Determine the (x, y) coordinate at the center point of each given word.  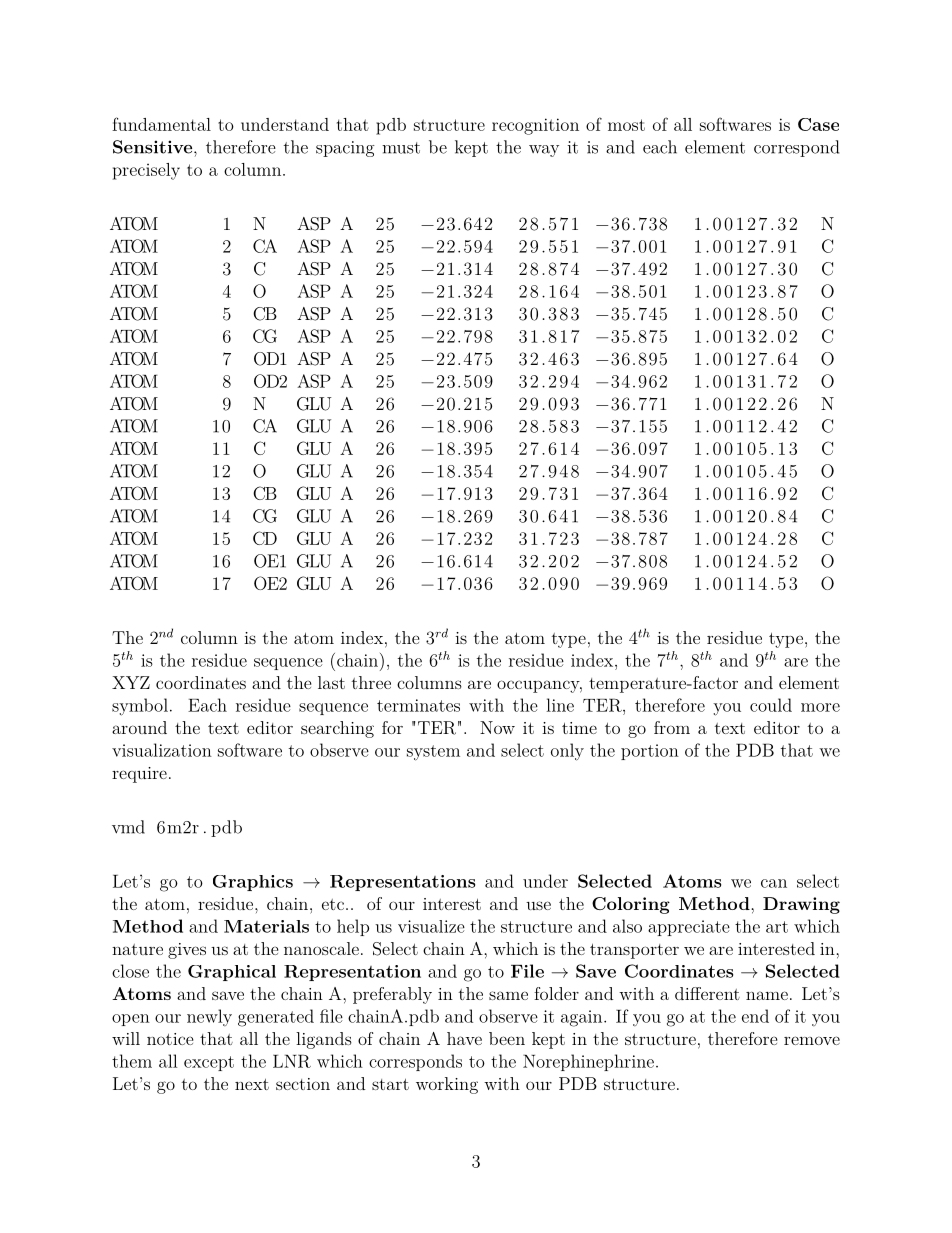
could (771, 705)
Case (818, 124)
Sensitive (154, 147)
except (209, 1063)
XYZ (131, 682)
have (464, 1038)
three (371, 682)
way (544, 151)
